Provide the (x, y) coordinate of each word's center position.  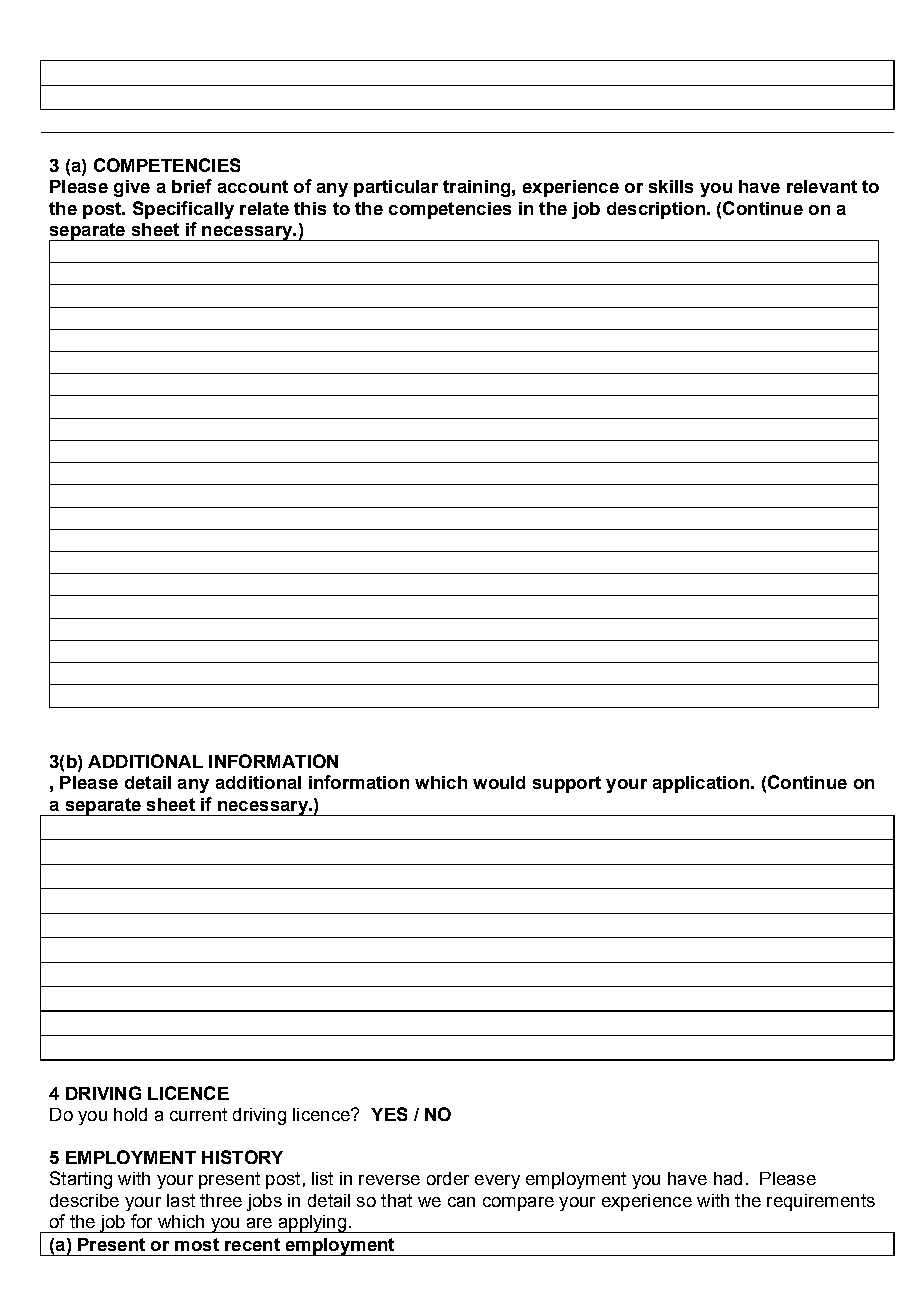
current (198, 1114)
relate (264, 208)
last (181, 1200)
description (656, 210)
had (728, 1178)
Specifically (183, 210)
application (701, 784)
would (499, 782)
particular (396, 188)
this (310, 208)
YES (389, 1114)
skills (671, 186)
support (567, 784)
